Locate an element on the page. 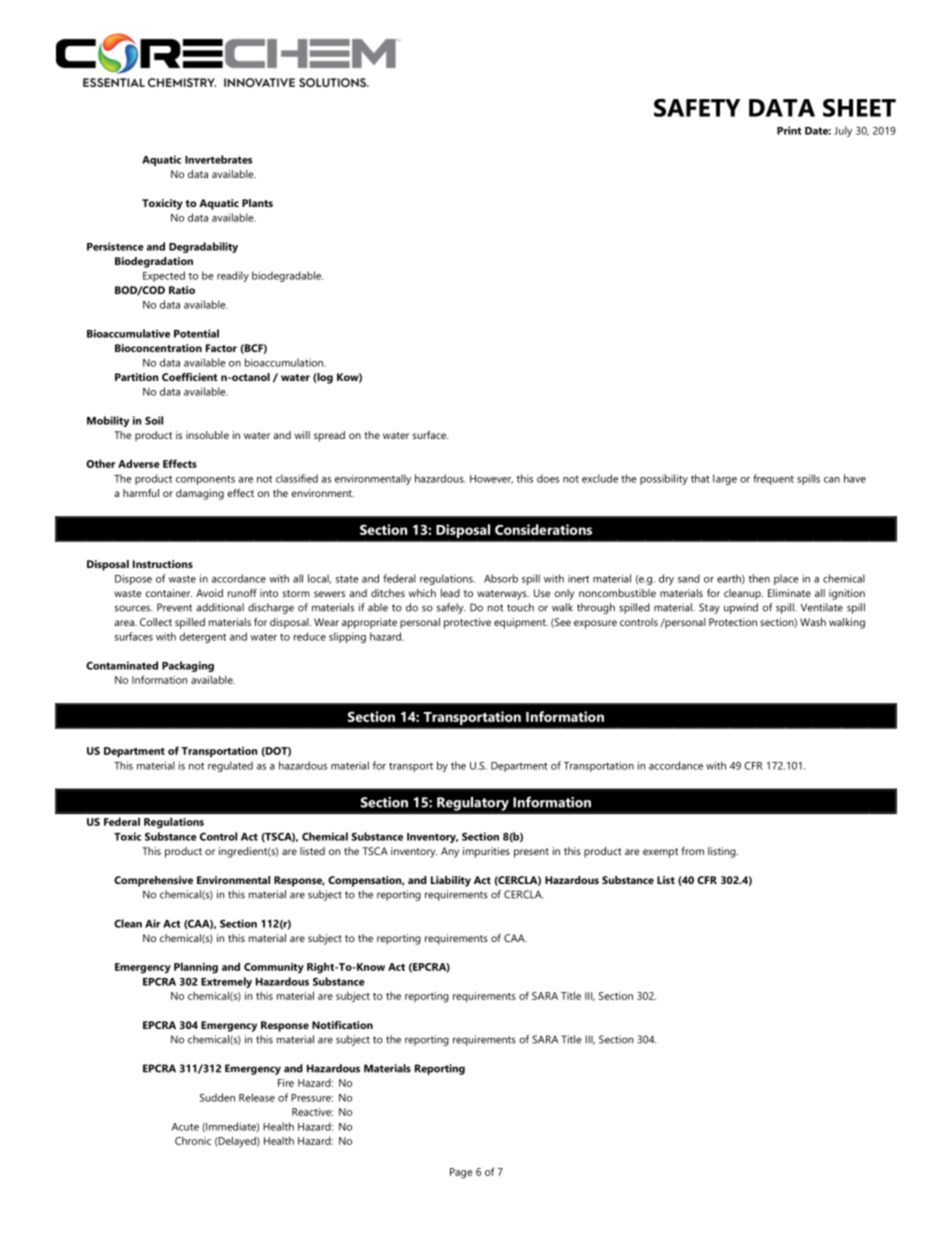 Image resolution: width=952 pixels, height=1233 pixels. SAFETY is located at coordinates (697, 108).
